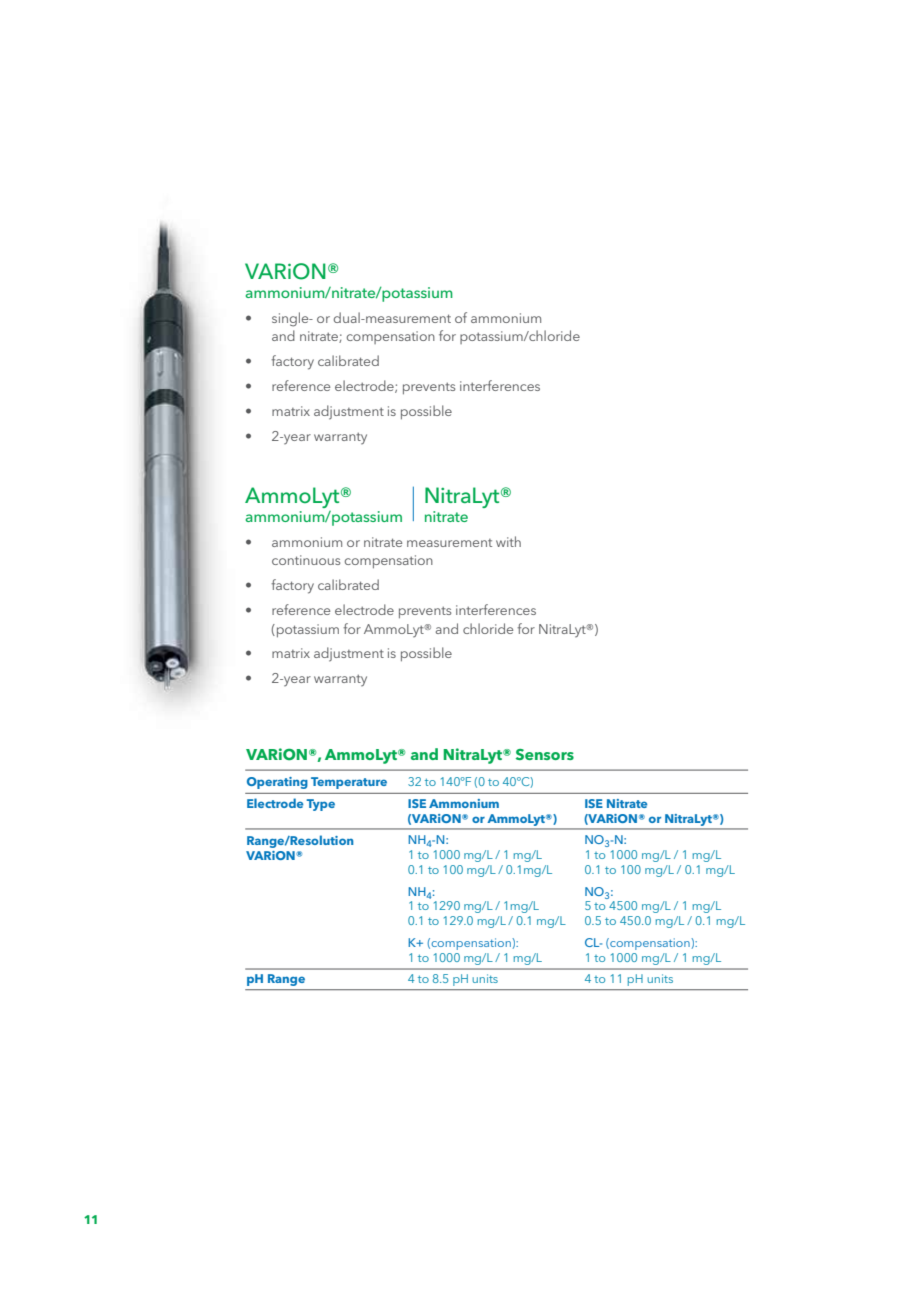  I want to click on with, so click(508, 541).
